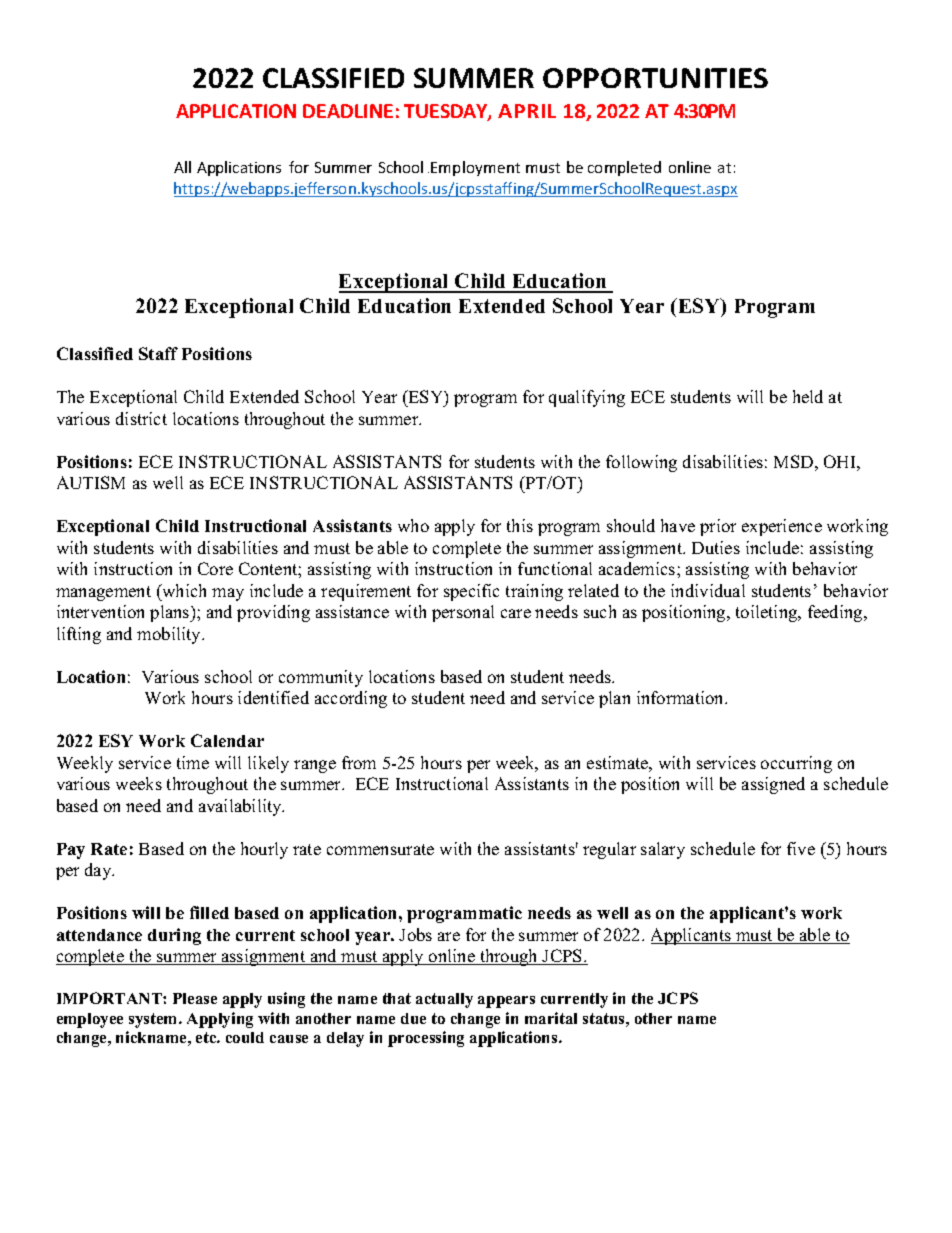 The height and width of the document is (1233, 952). I want to click on specific, so click(471, 592).
